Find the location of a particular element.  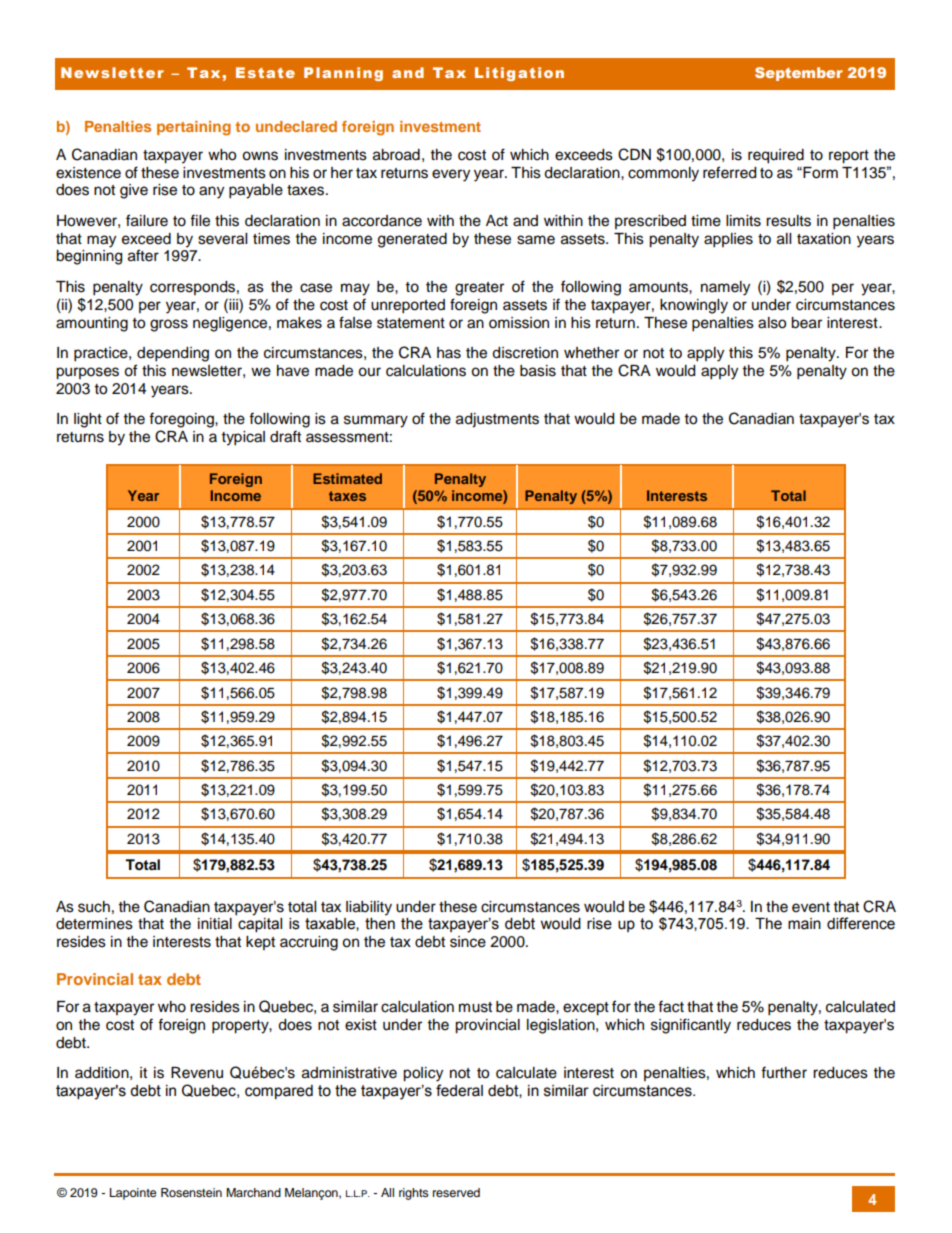

main is located at coordinates (804, 924).
